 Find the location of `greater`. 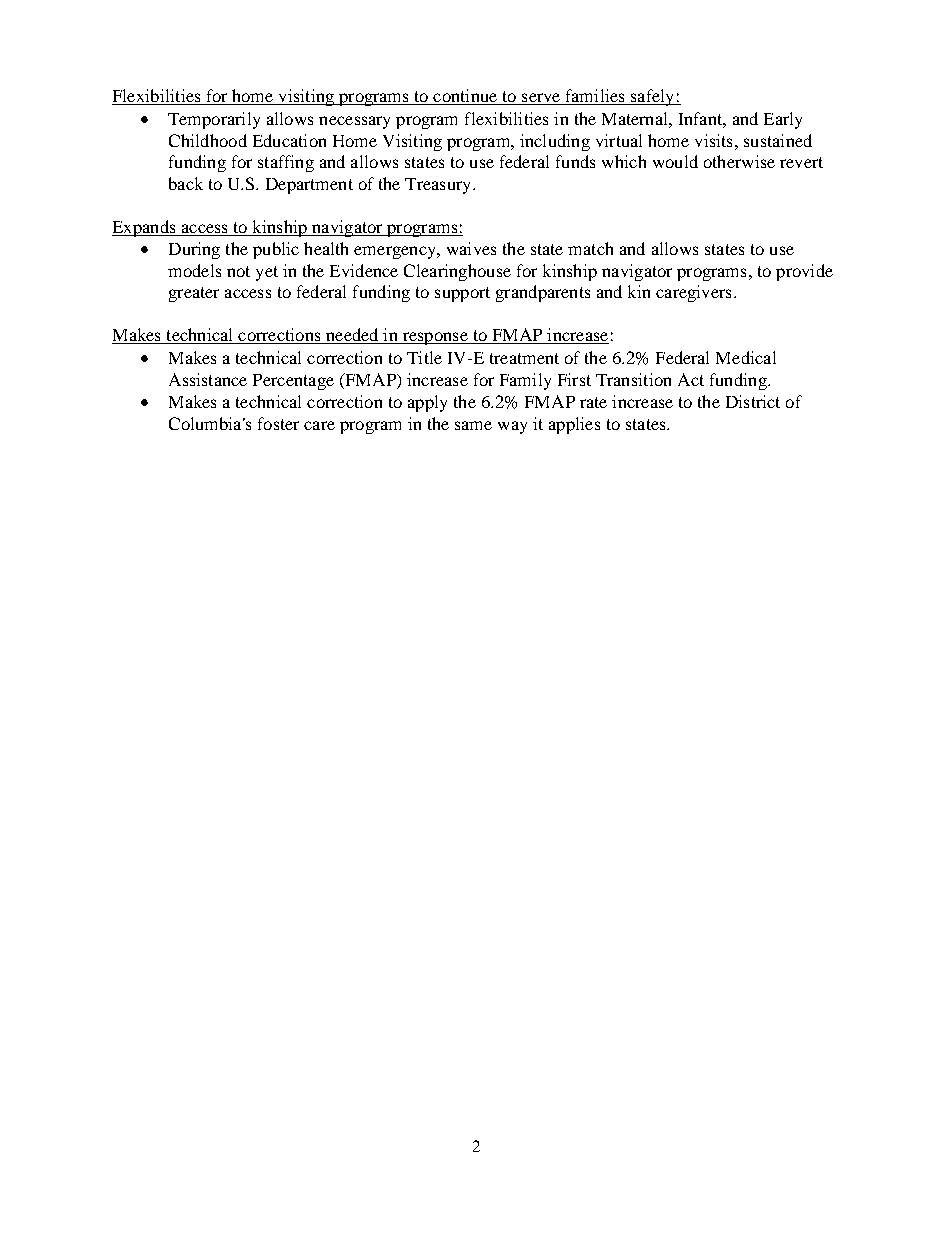

greater is located at coordinates (194, 294).
